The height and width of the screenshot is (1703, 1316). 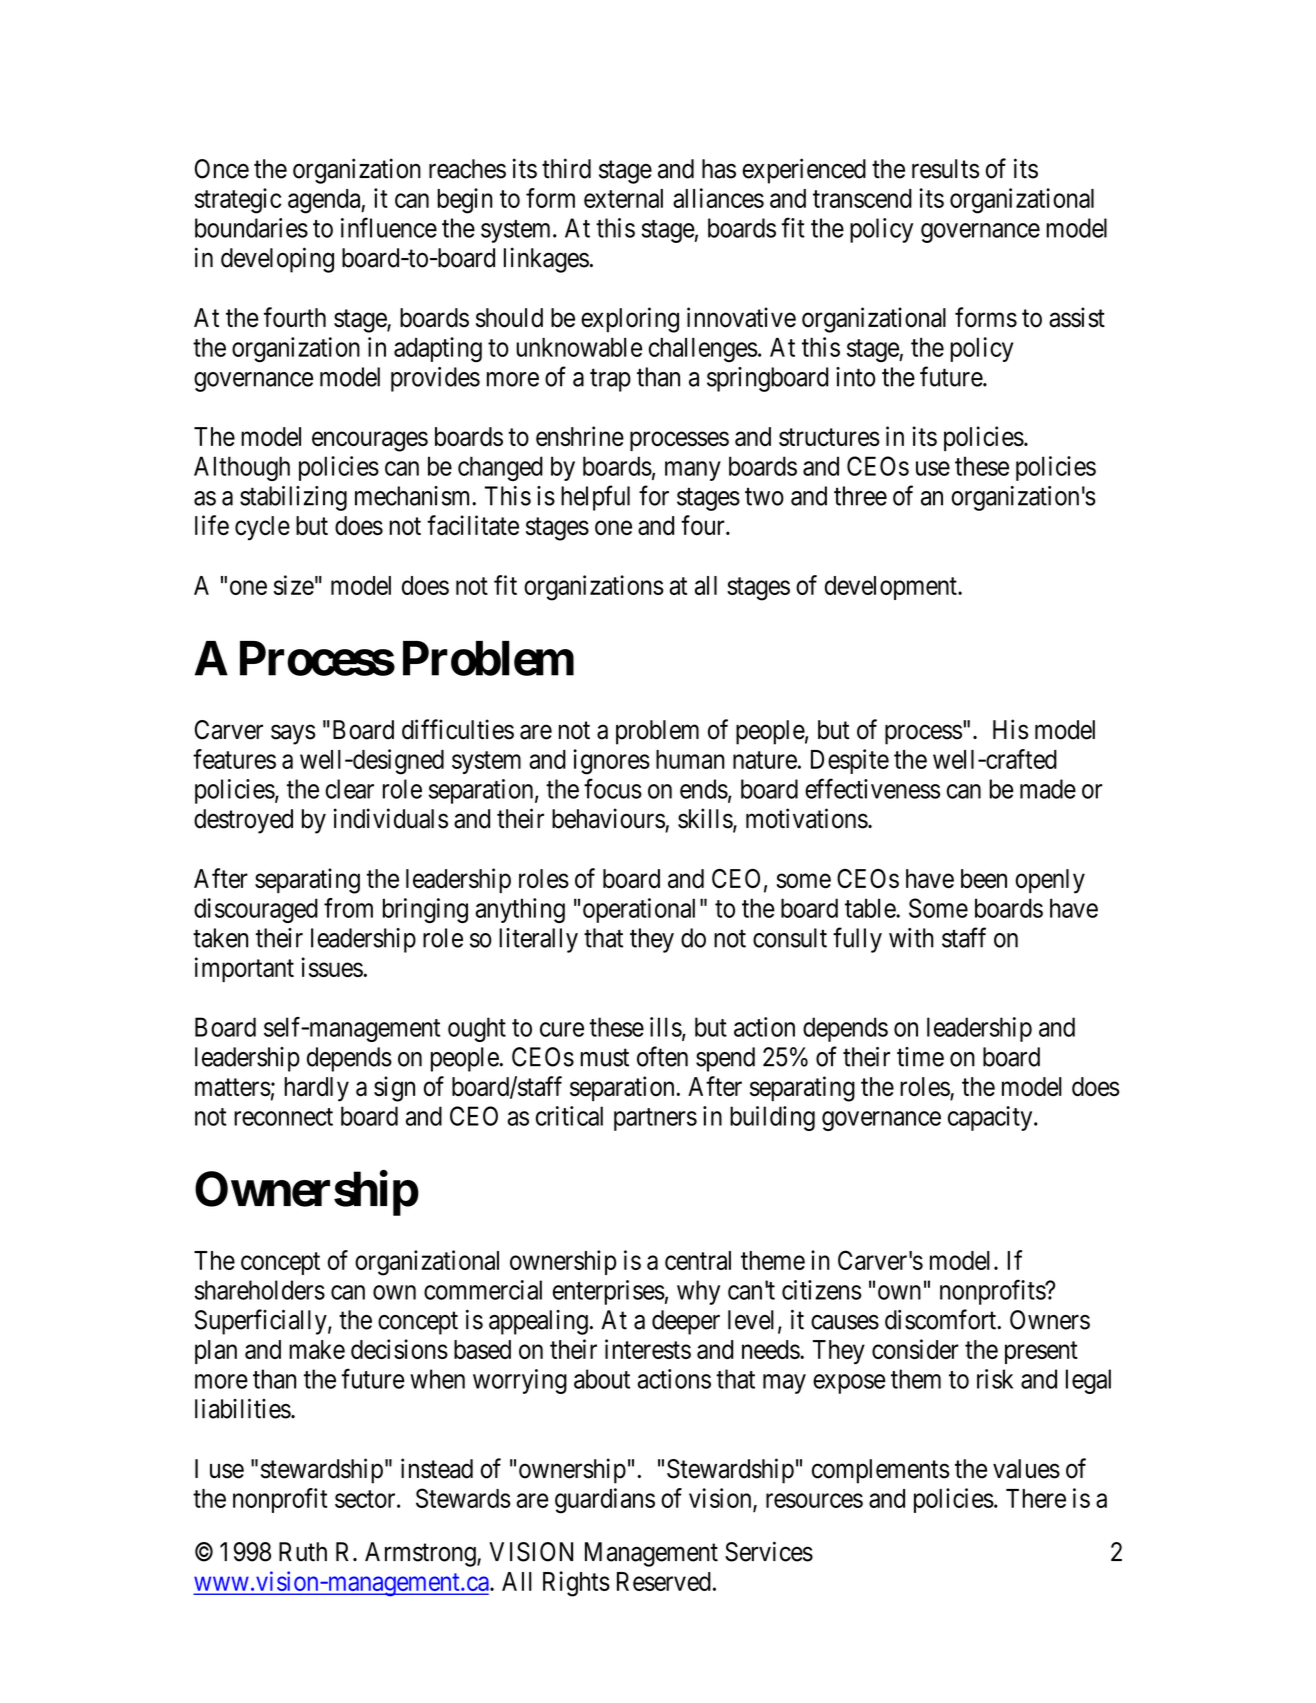 What do you see at coordinates (991, 1118) in the screenshot?
I see `capacity` at bounding box center [991, 1118].
